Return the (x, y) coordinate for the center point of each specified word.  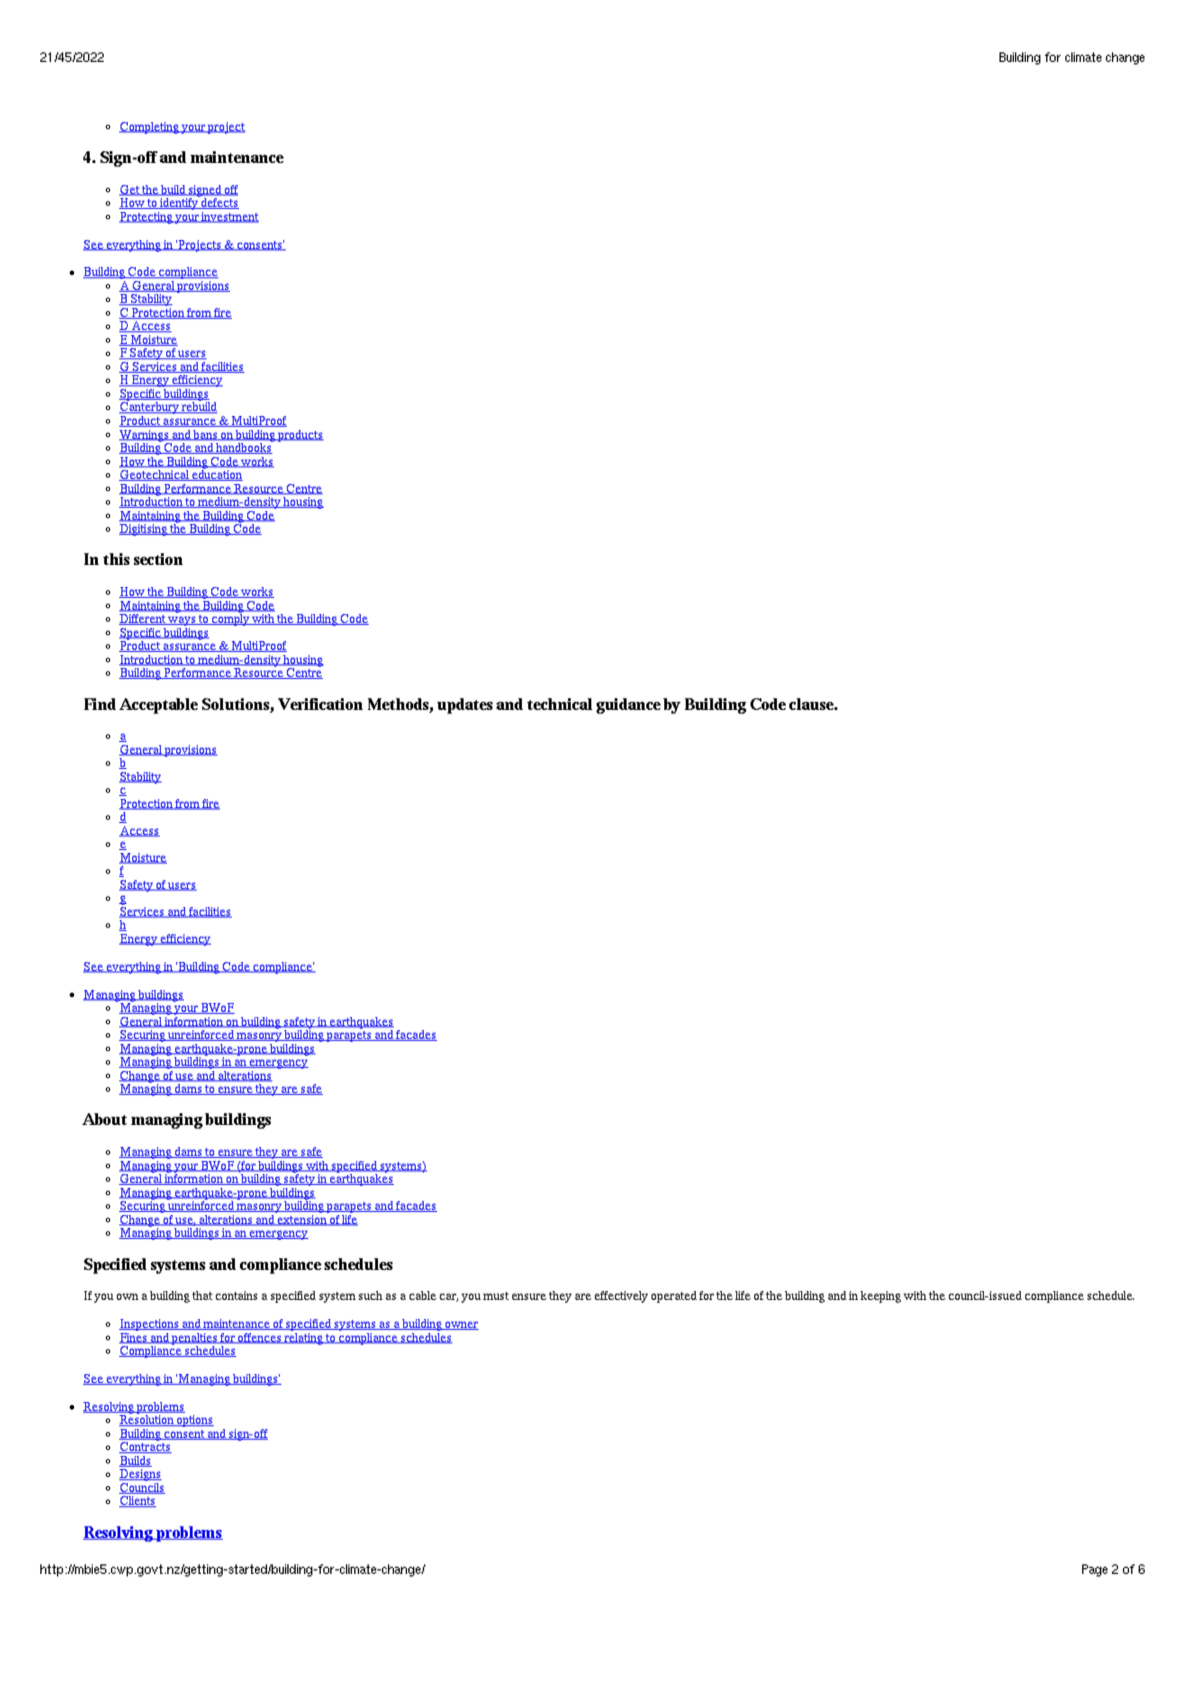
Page (1095, 1570)
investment (229, 217)
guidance (628, 706)
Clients (137, 1501)
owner (461, 1325)
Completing (150, 128)
